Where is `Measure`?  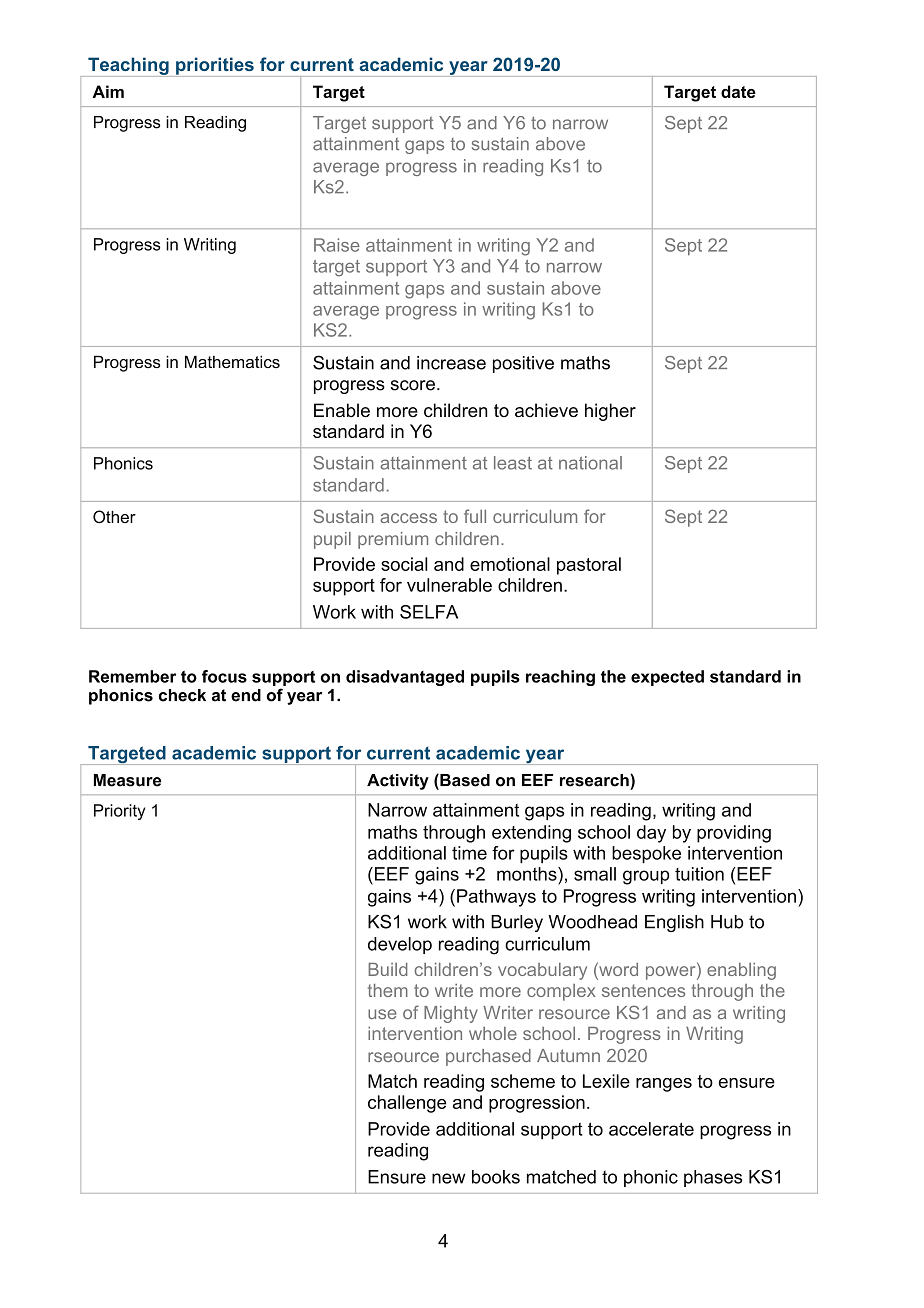 Measure is located at coordinates (127, 780).
